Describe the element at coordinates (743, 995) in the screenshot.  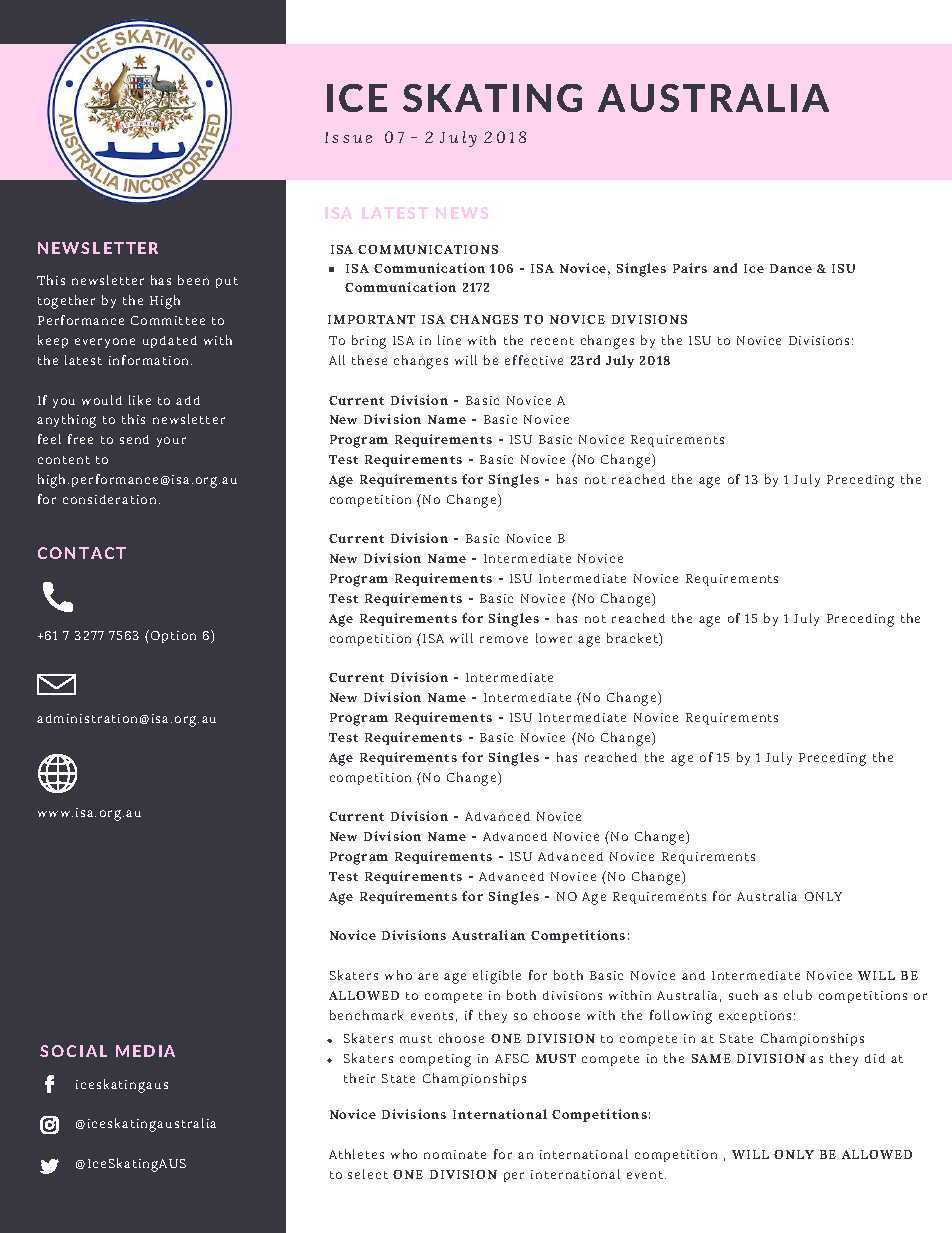
I see `such` at that location.
